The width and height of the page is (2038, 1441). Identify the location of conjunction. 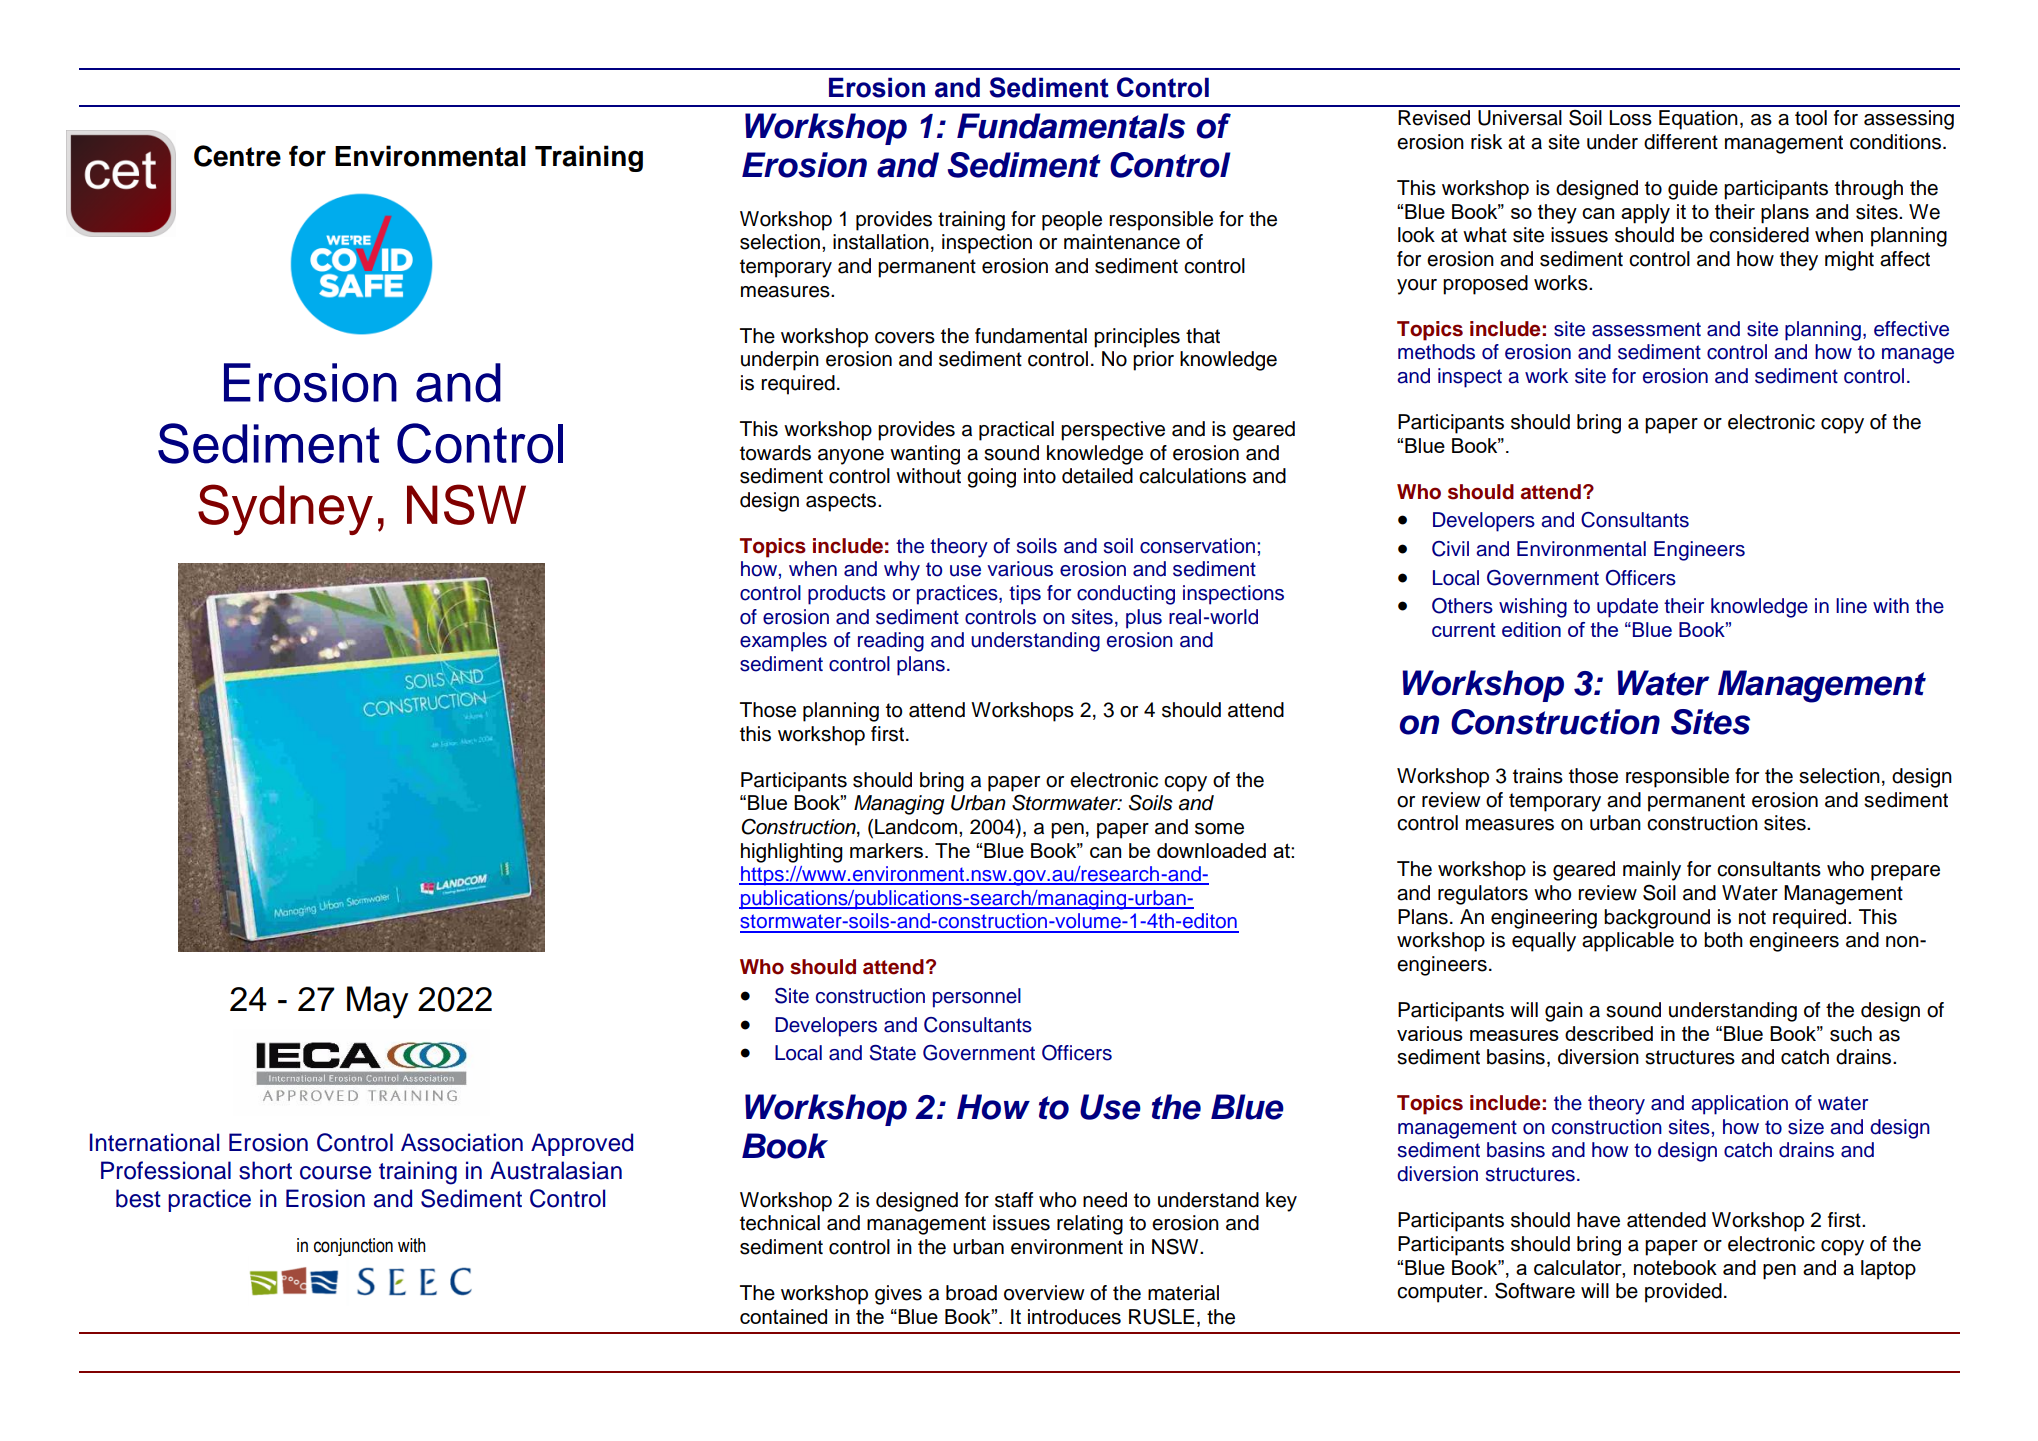
(353, 1247).
